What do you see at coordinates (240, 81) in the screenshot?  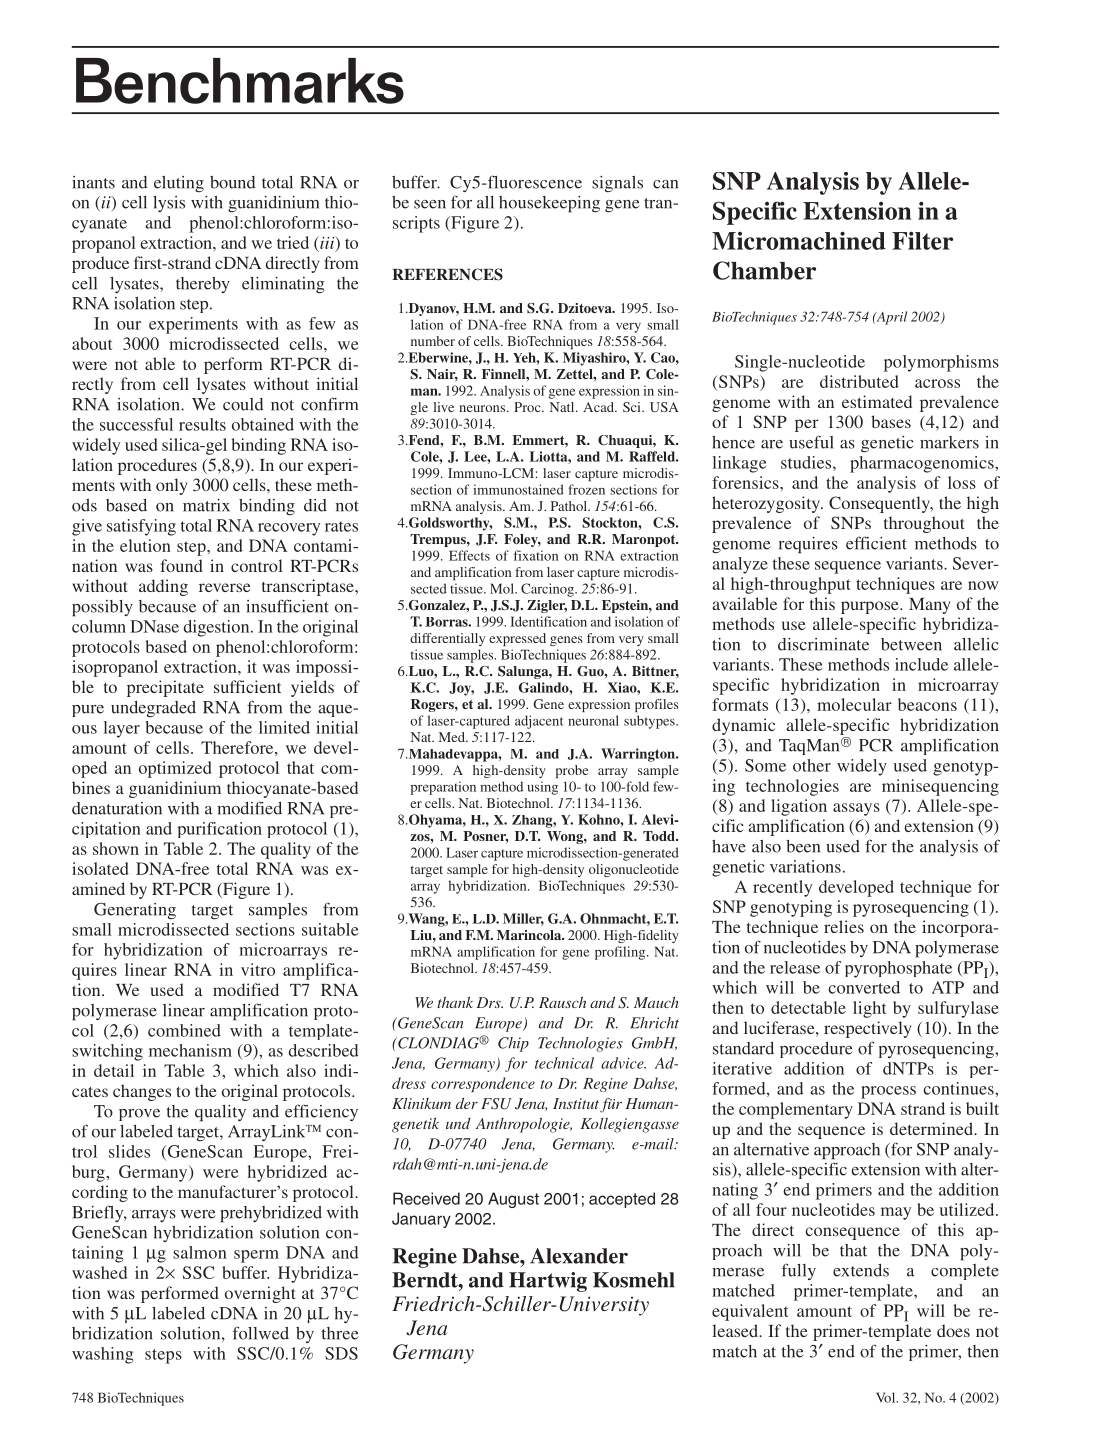 I see `Benchmarks` at bounding box center [240, 81].
